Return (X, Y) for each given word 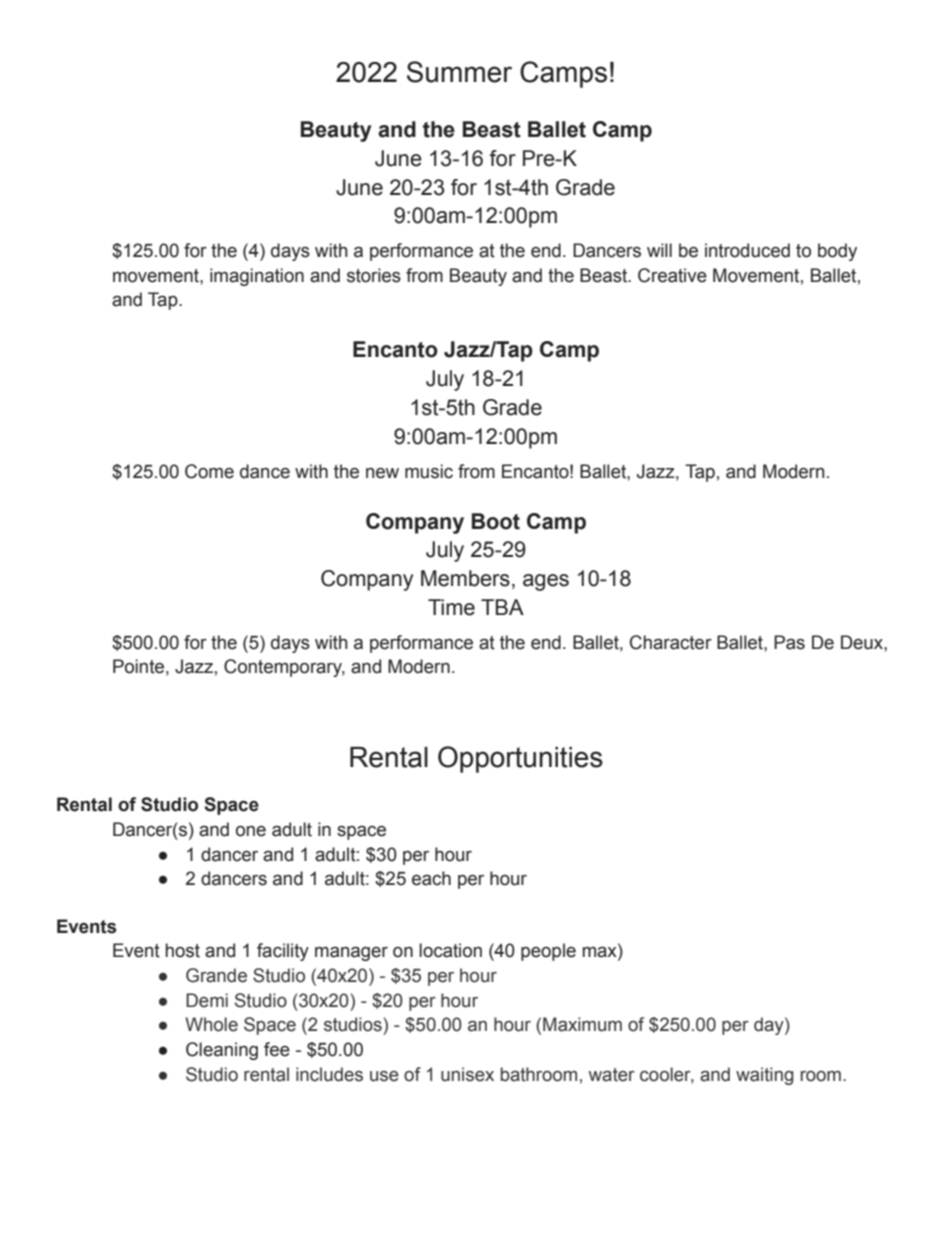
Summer (459, 72)
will (659, 250)
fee (277, 1049)
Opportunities (520, 759)
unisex (467, 1074)
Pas (789, 642)
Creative (672, 275)
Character (671, 642)
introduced (747, 250)
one (251, 831)
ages (546, 582)
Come (209, 471)
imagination (257, 277)
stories (374, 275)
